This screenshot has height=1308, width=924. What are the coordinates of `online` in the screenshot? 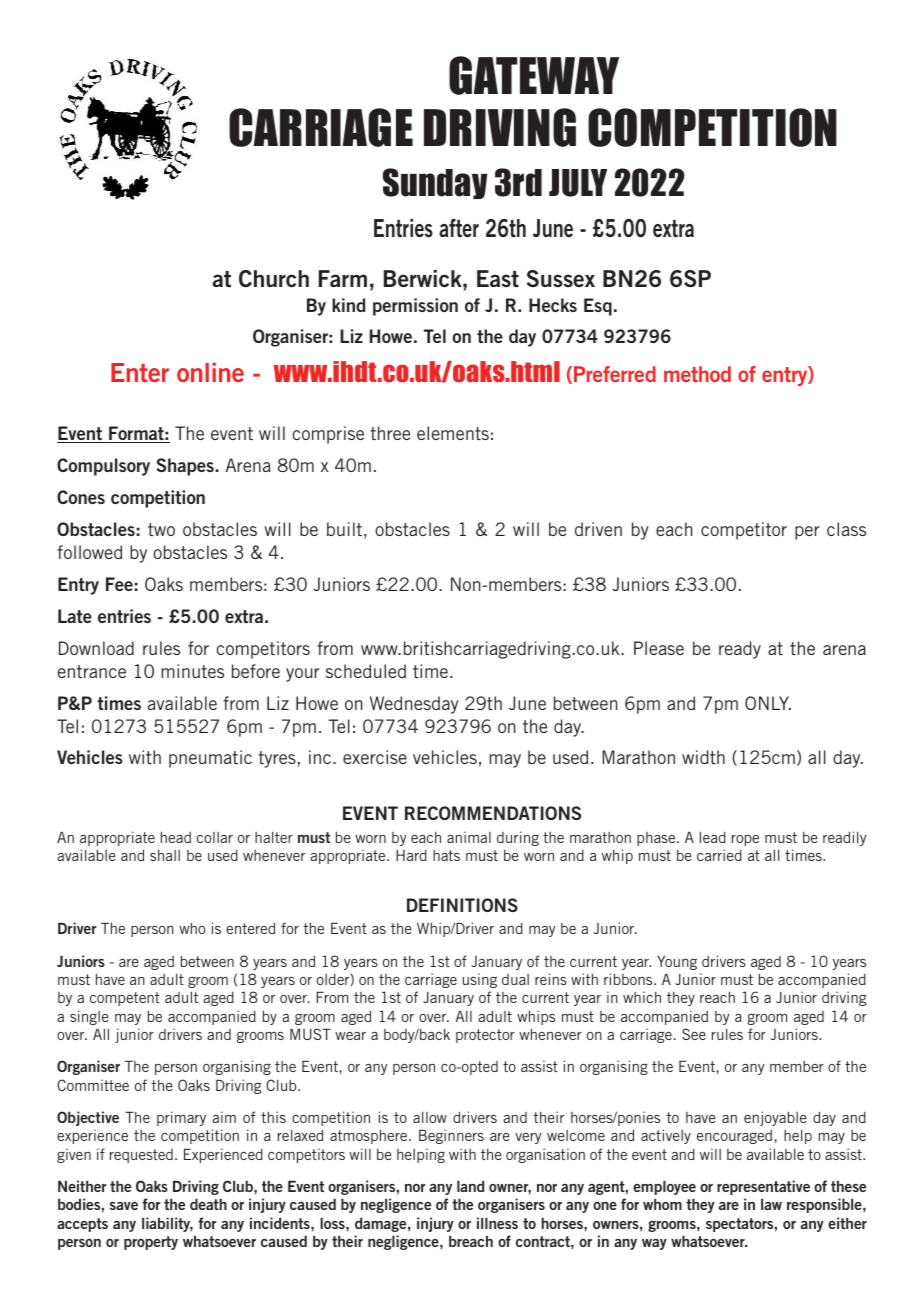 It's located at (210, 372).
